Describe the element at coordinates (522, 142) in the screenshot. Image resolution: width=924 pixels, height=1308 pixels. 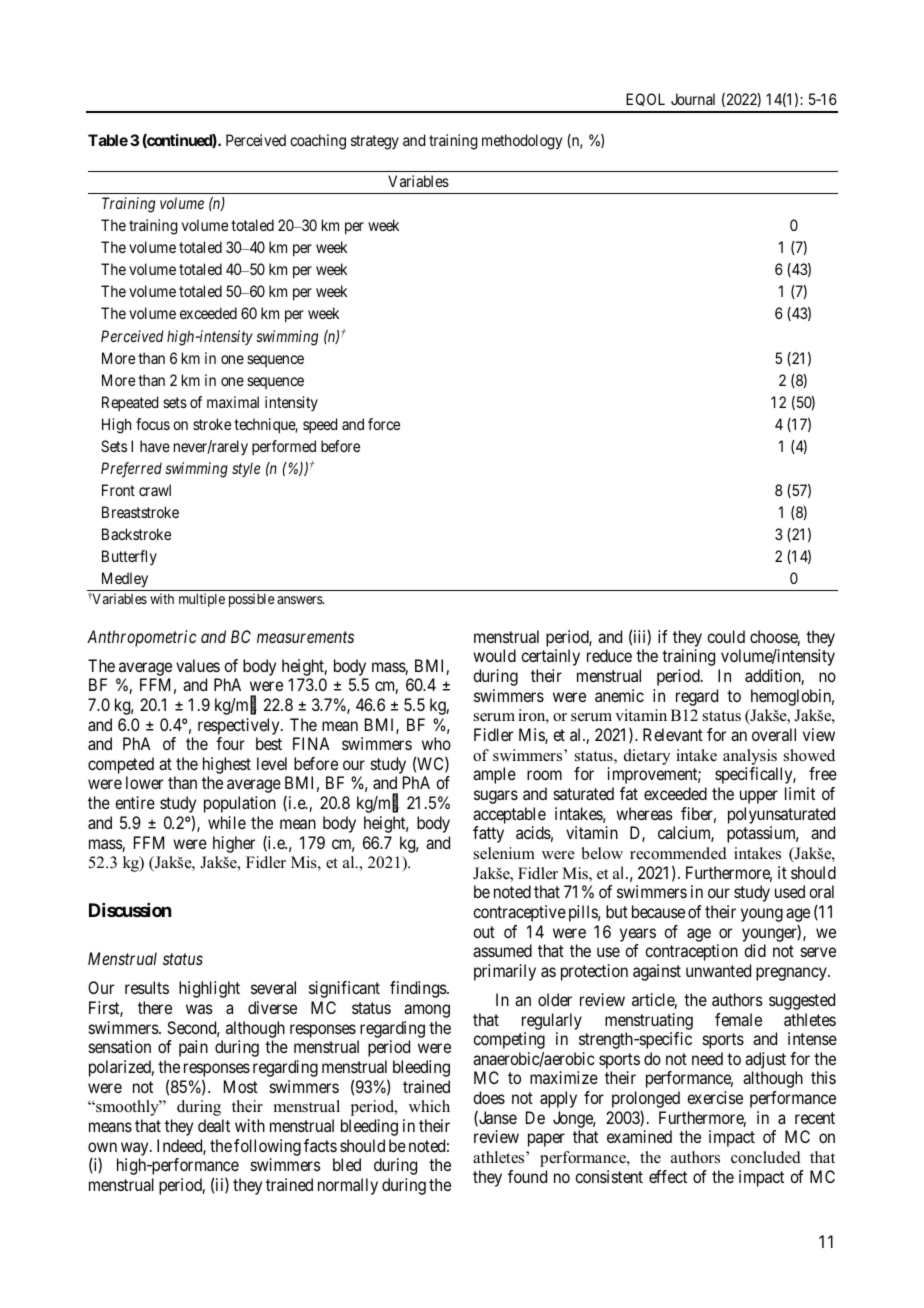
I see `methodology` at that location.
